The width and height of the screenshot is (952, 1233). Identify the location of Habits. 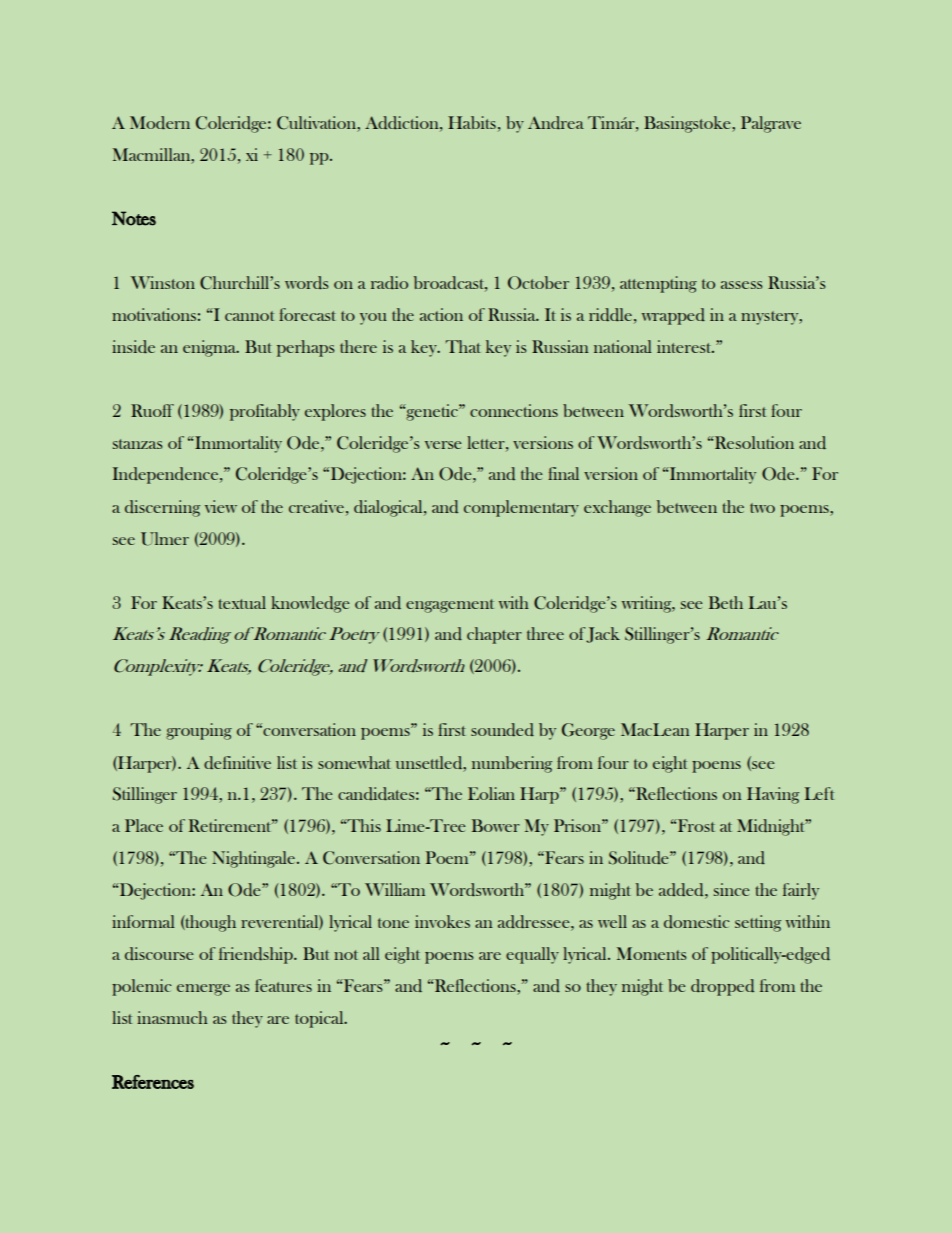
(472, 122).
